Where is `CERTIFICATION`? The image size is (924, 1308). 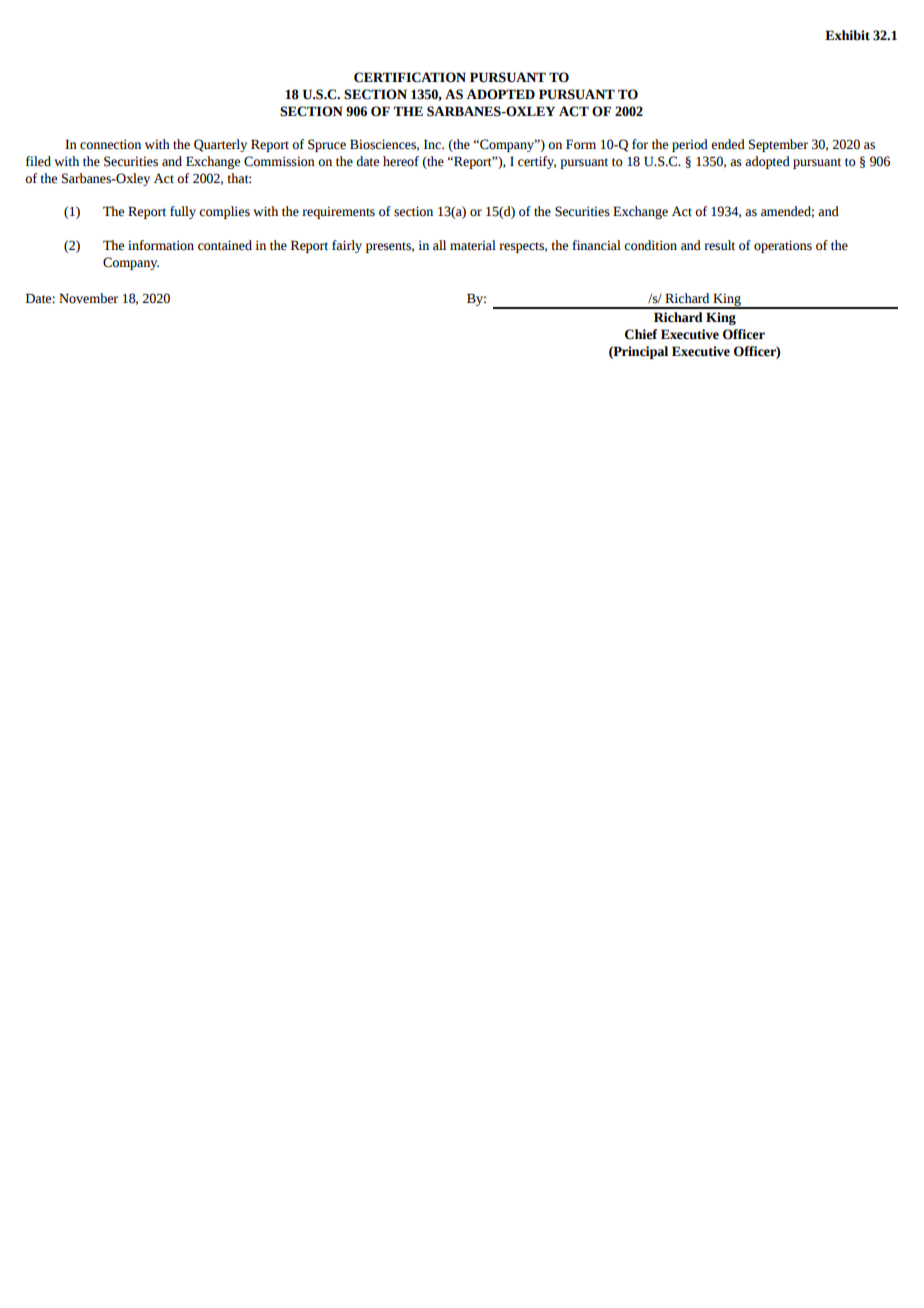
CERTIFICATION is located at coordinates (410, 77).
